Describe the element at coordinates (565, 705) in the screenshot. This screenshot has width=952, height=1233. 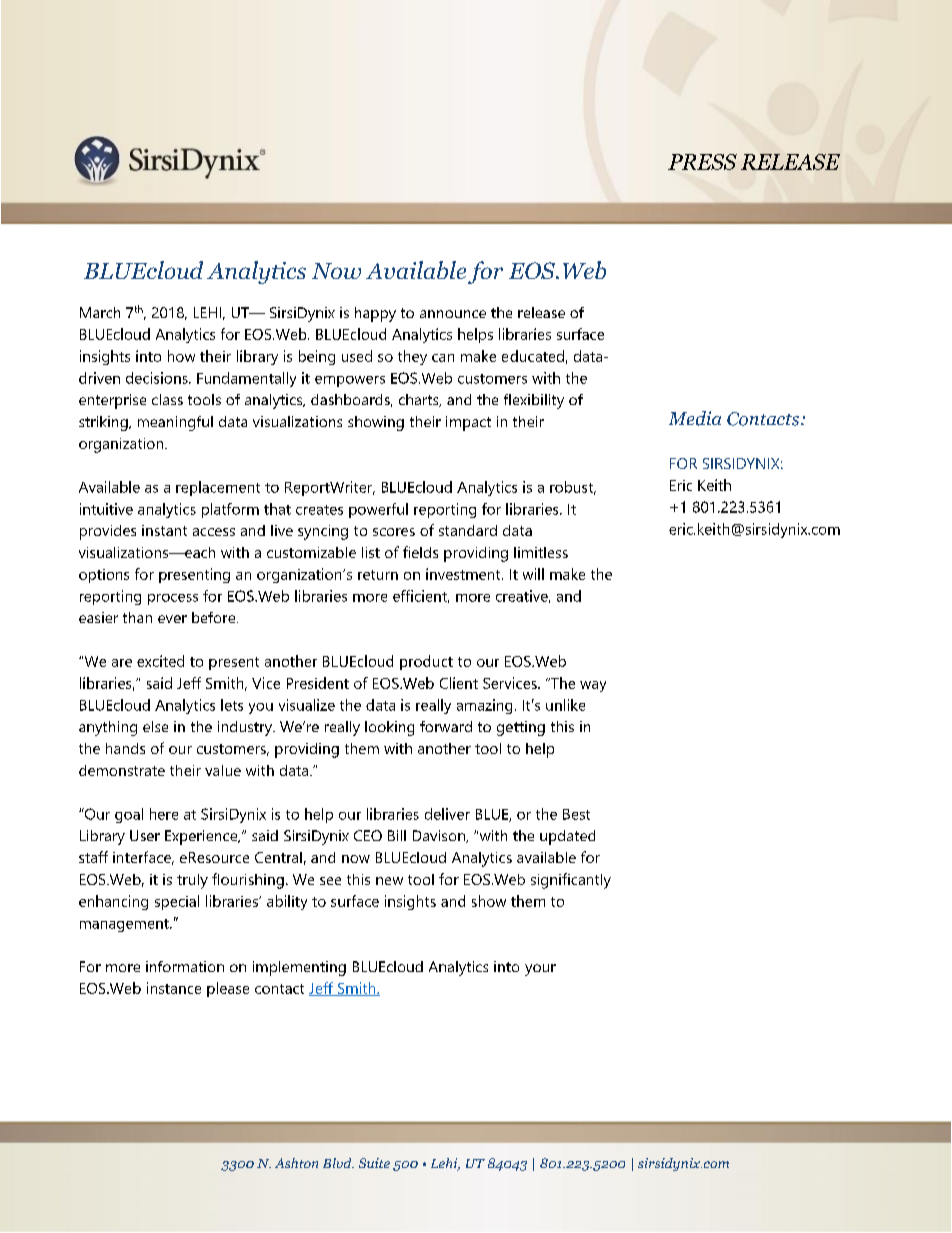
I see `unlike` at that location.
